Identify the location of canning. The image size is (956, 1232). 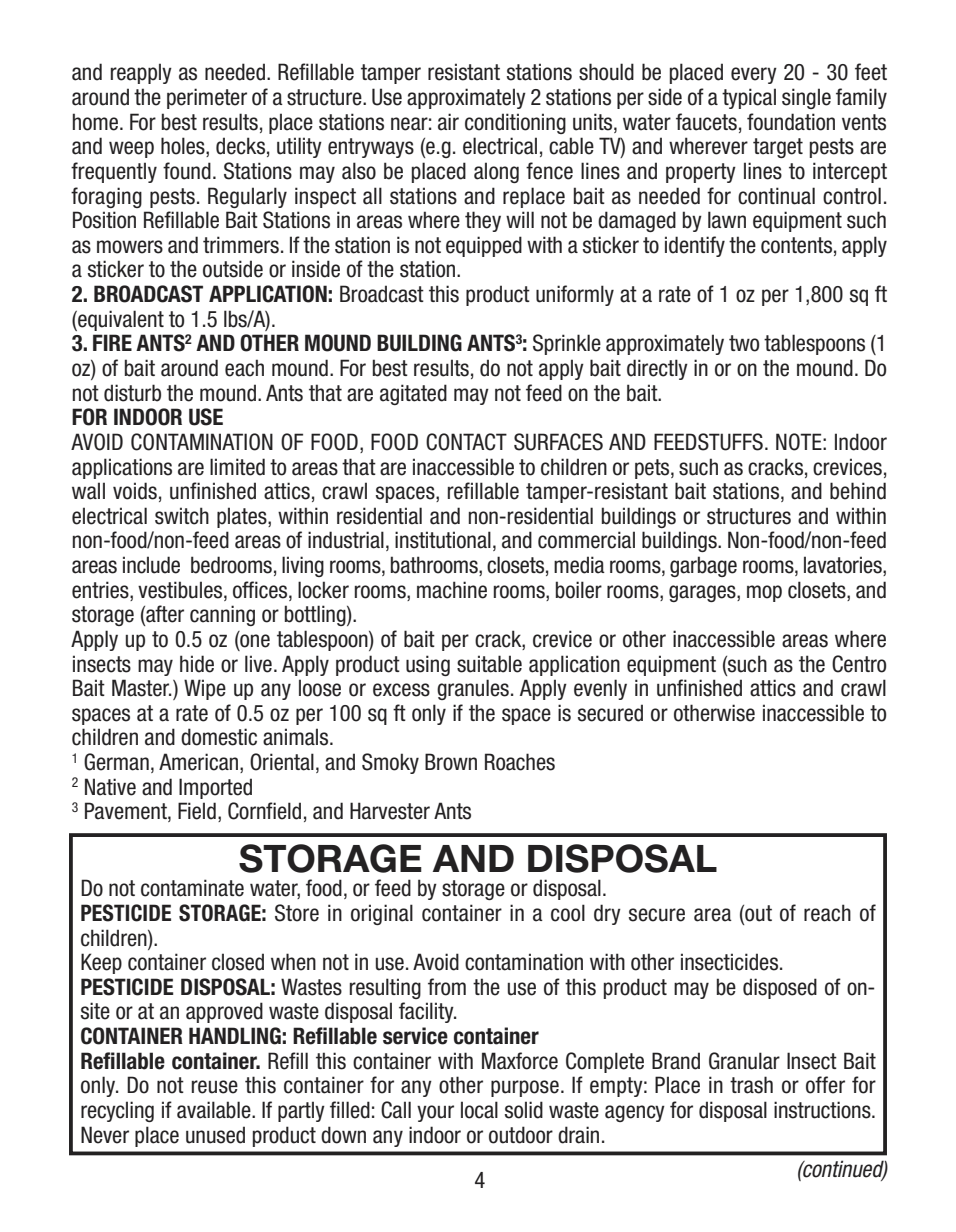
(222, 615).
